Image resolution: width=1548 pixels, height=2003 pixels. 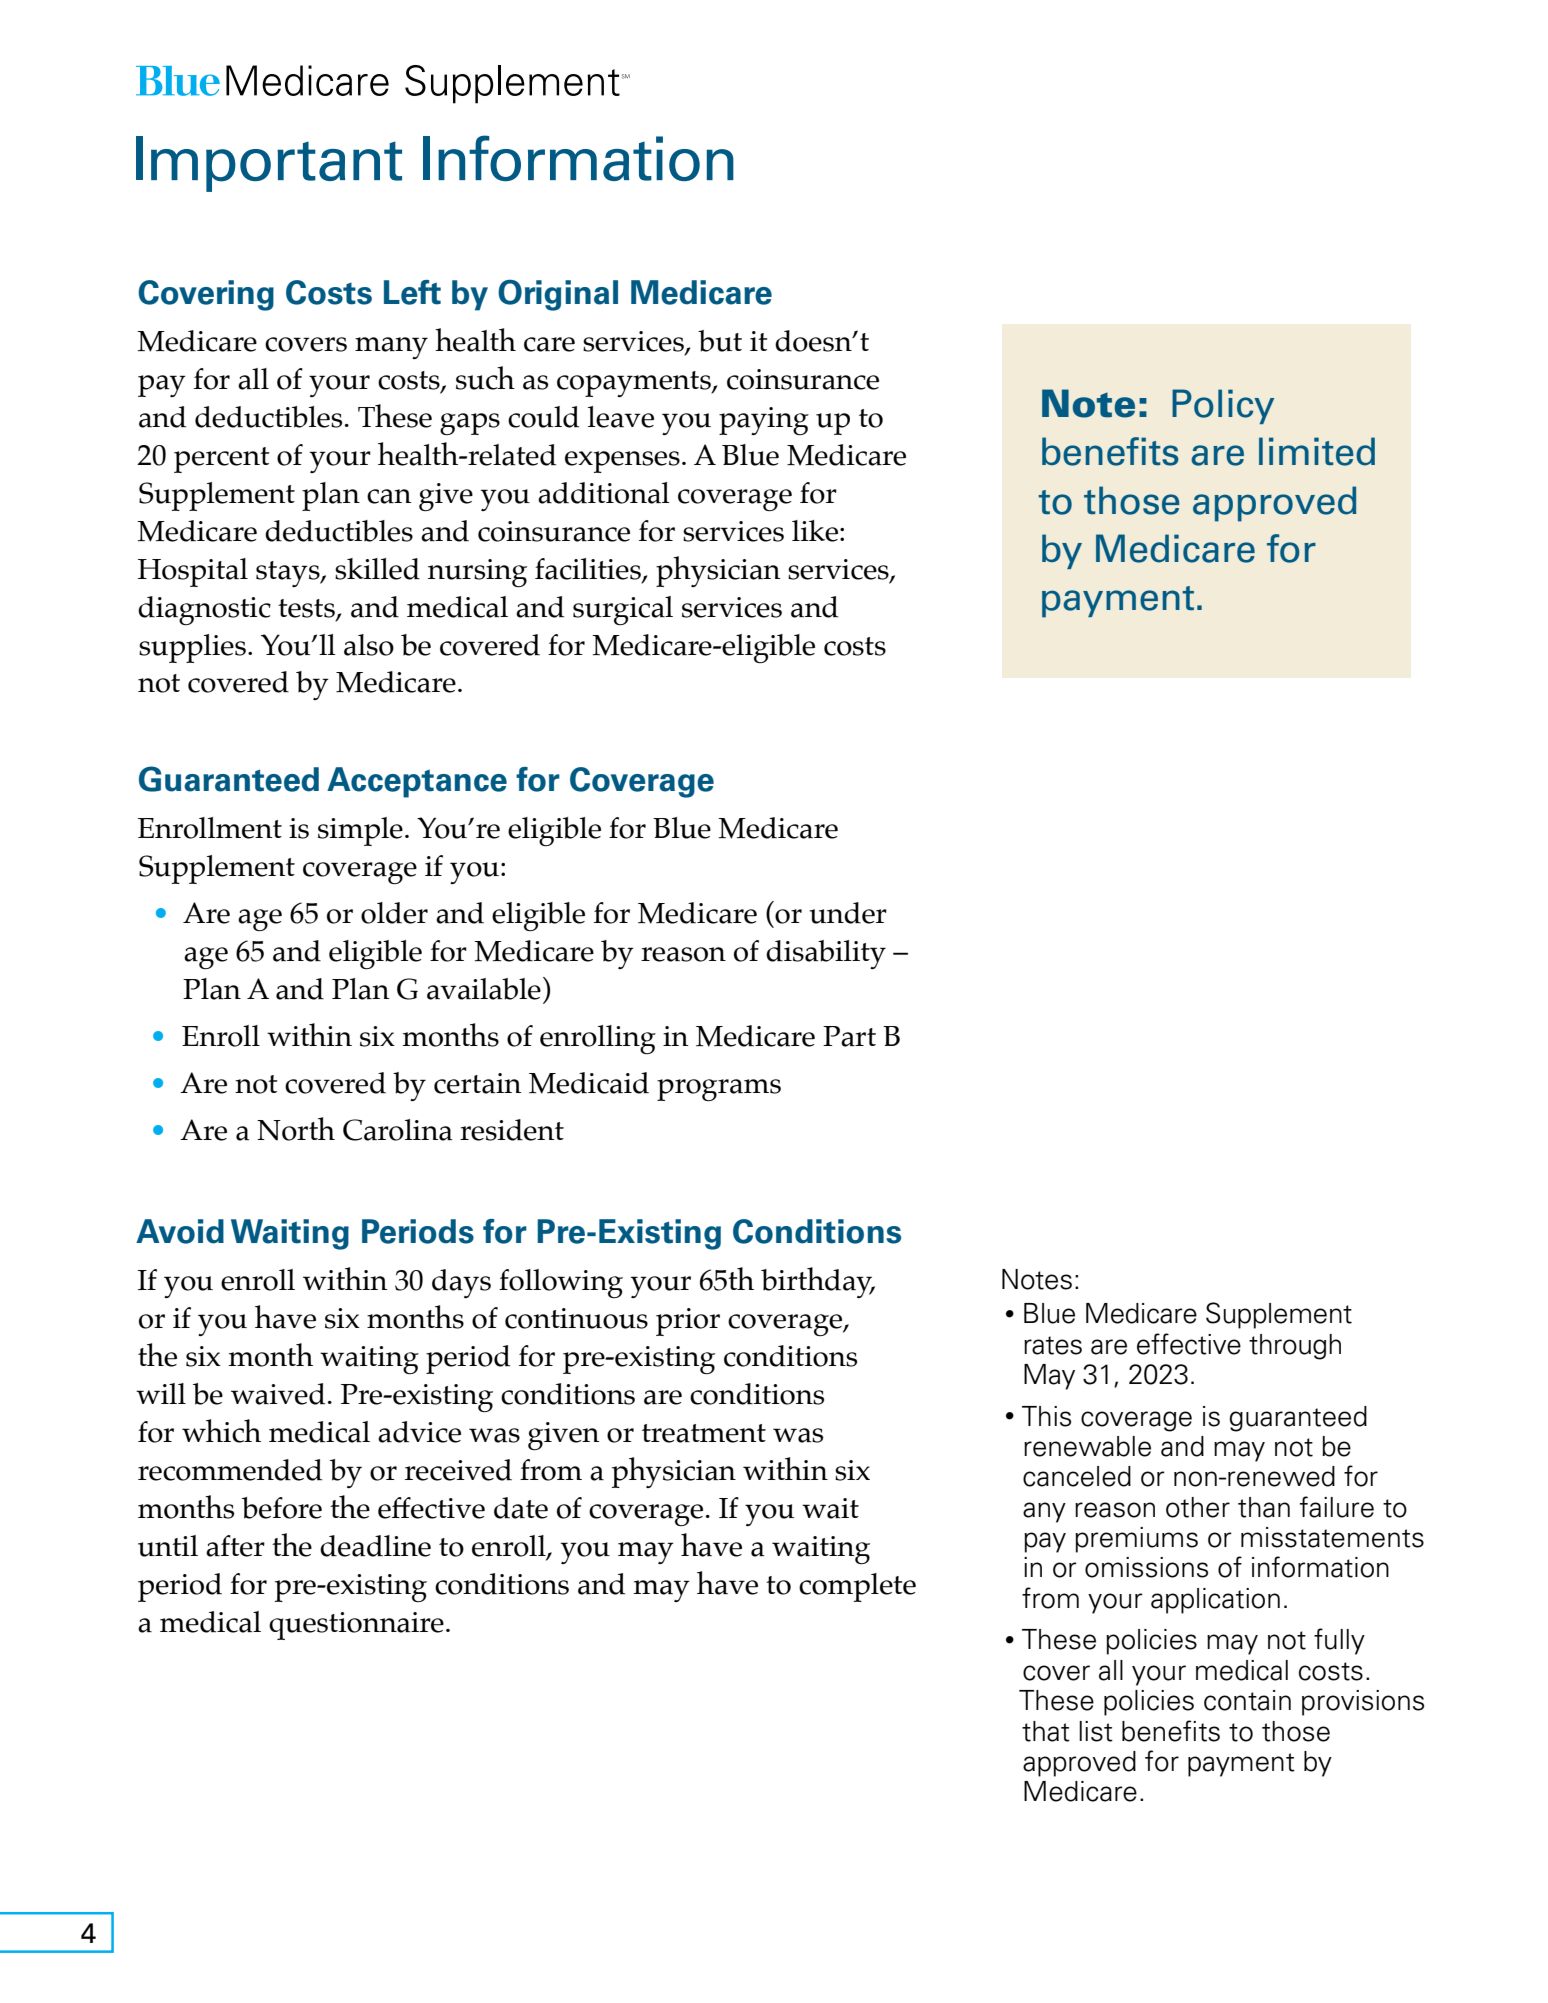 I want to click on Important, so click(x=269, y=164).
